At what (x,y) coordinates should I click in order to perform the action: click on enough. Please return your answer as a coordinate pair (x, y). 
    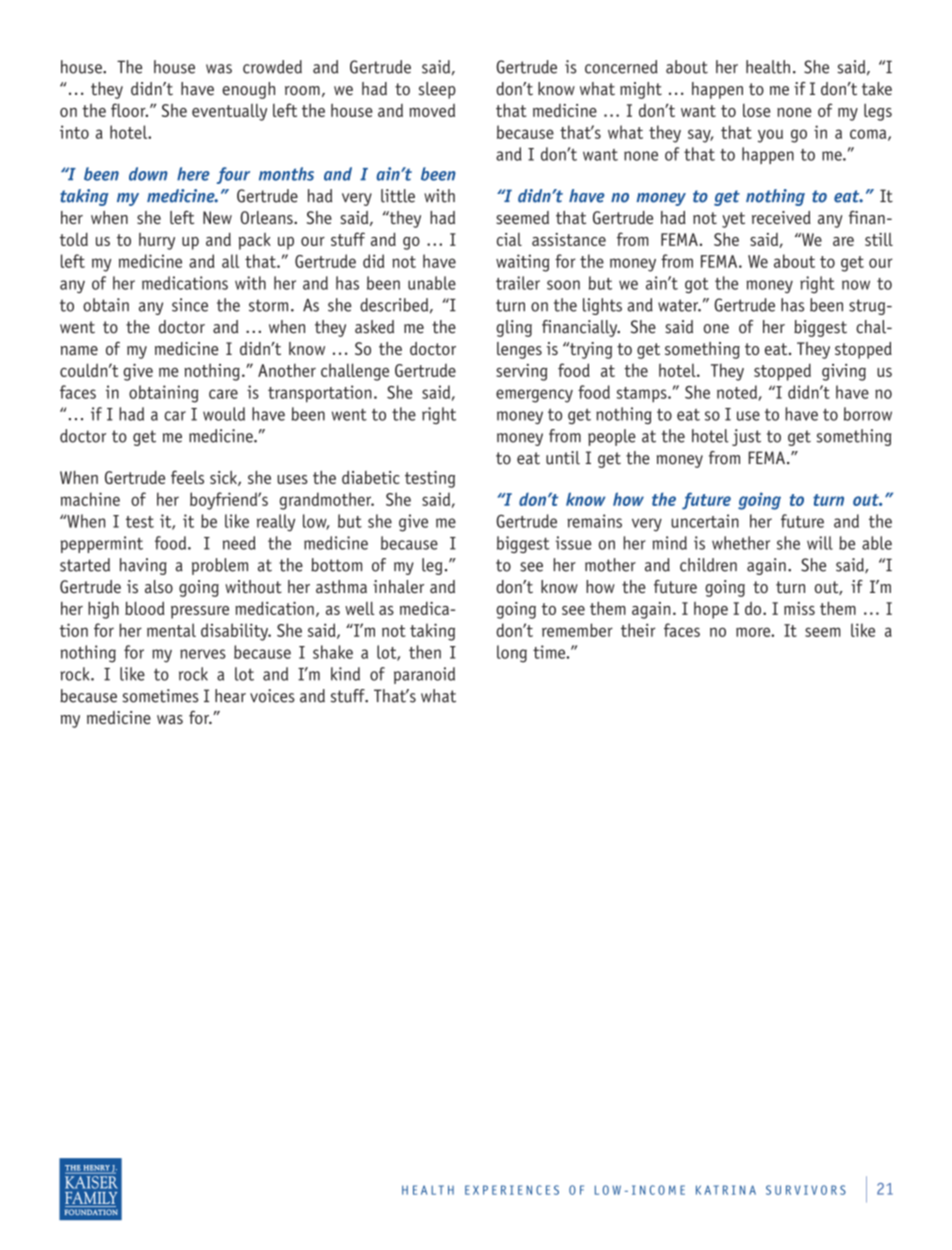
    Looking at the image, I should click on (248, 90).
